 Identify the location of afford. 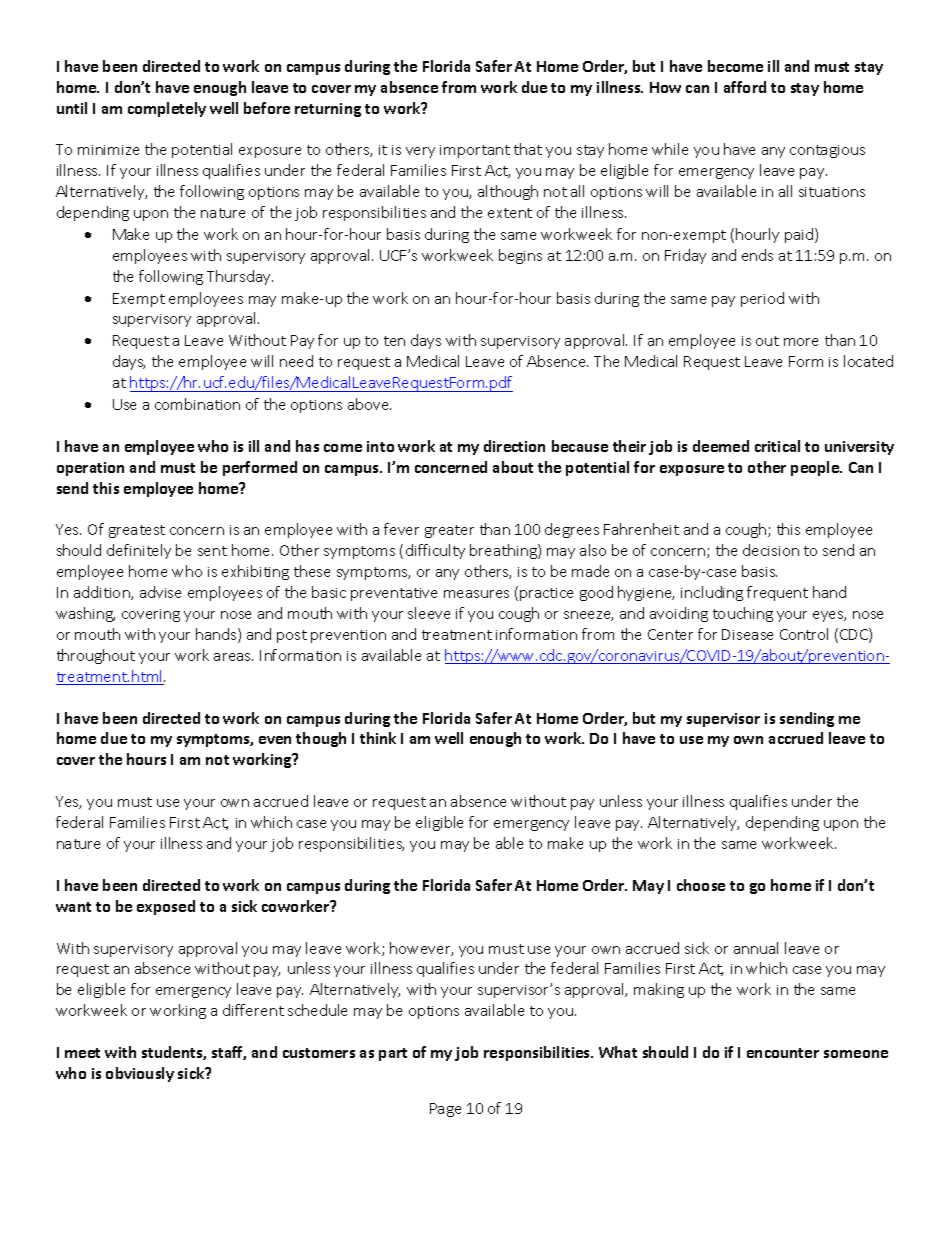
(745, 87).
